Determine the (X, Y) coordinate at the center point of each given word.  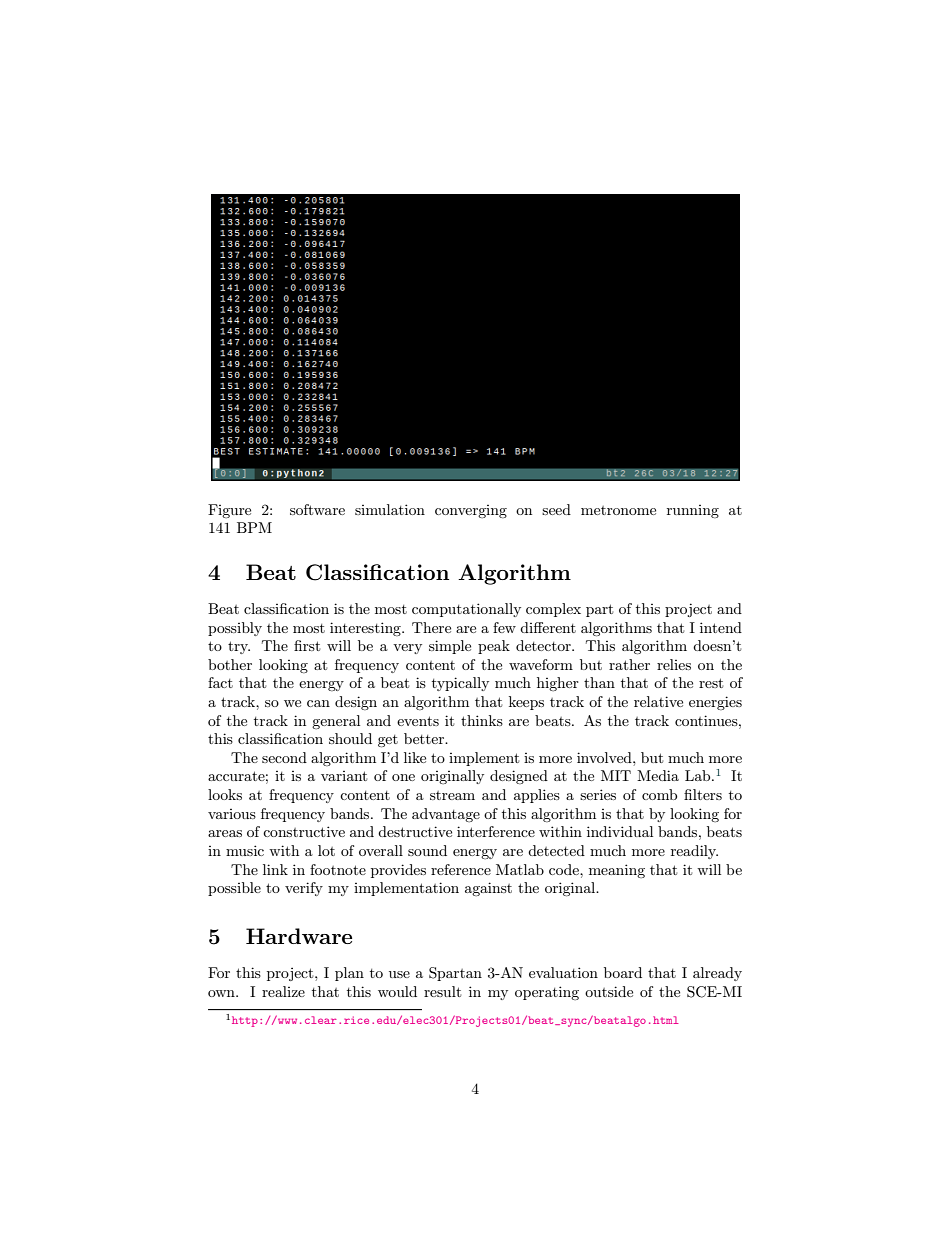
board (623, 972)
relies (674, 664)
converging (471, 511)
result (442, 991)
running (693, 511)
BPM (254, 527)
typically (460, 684)
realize (283, 991)
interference (496, 831)
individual (620, 831)
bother (230, 664)
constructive (304, 831)
